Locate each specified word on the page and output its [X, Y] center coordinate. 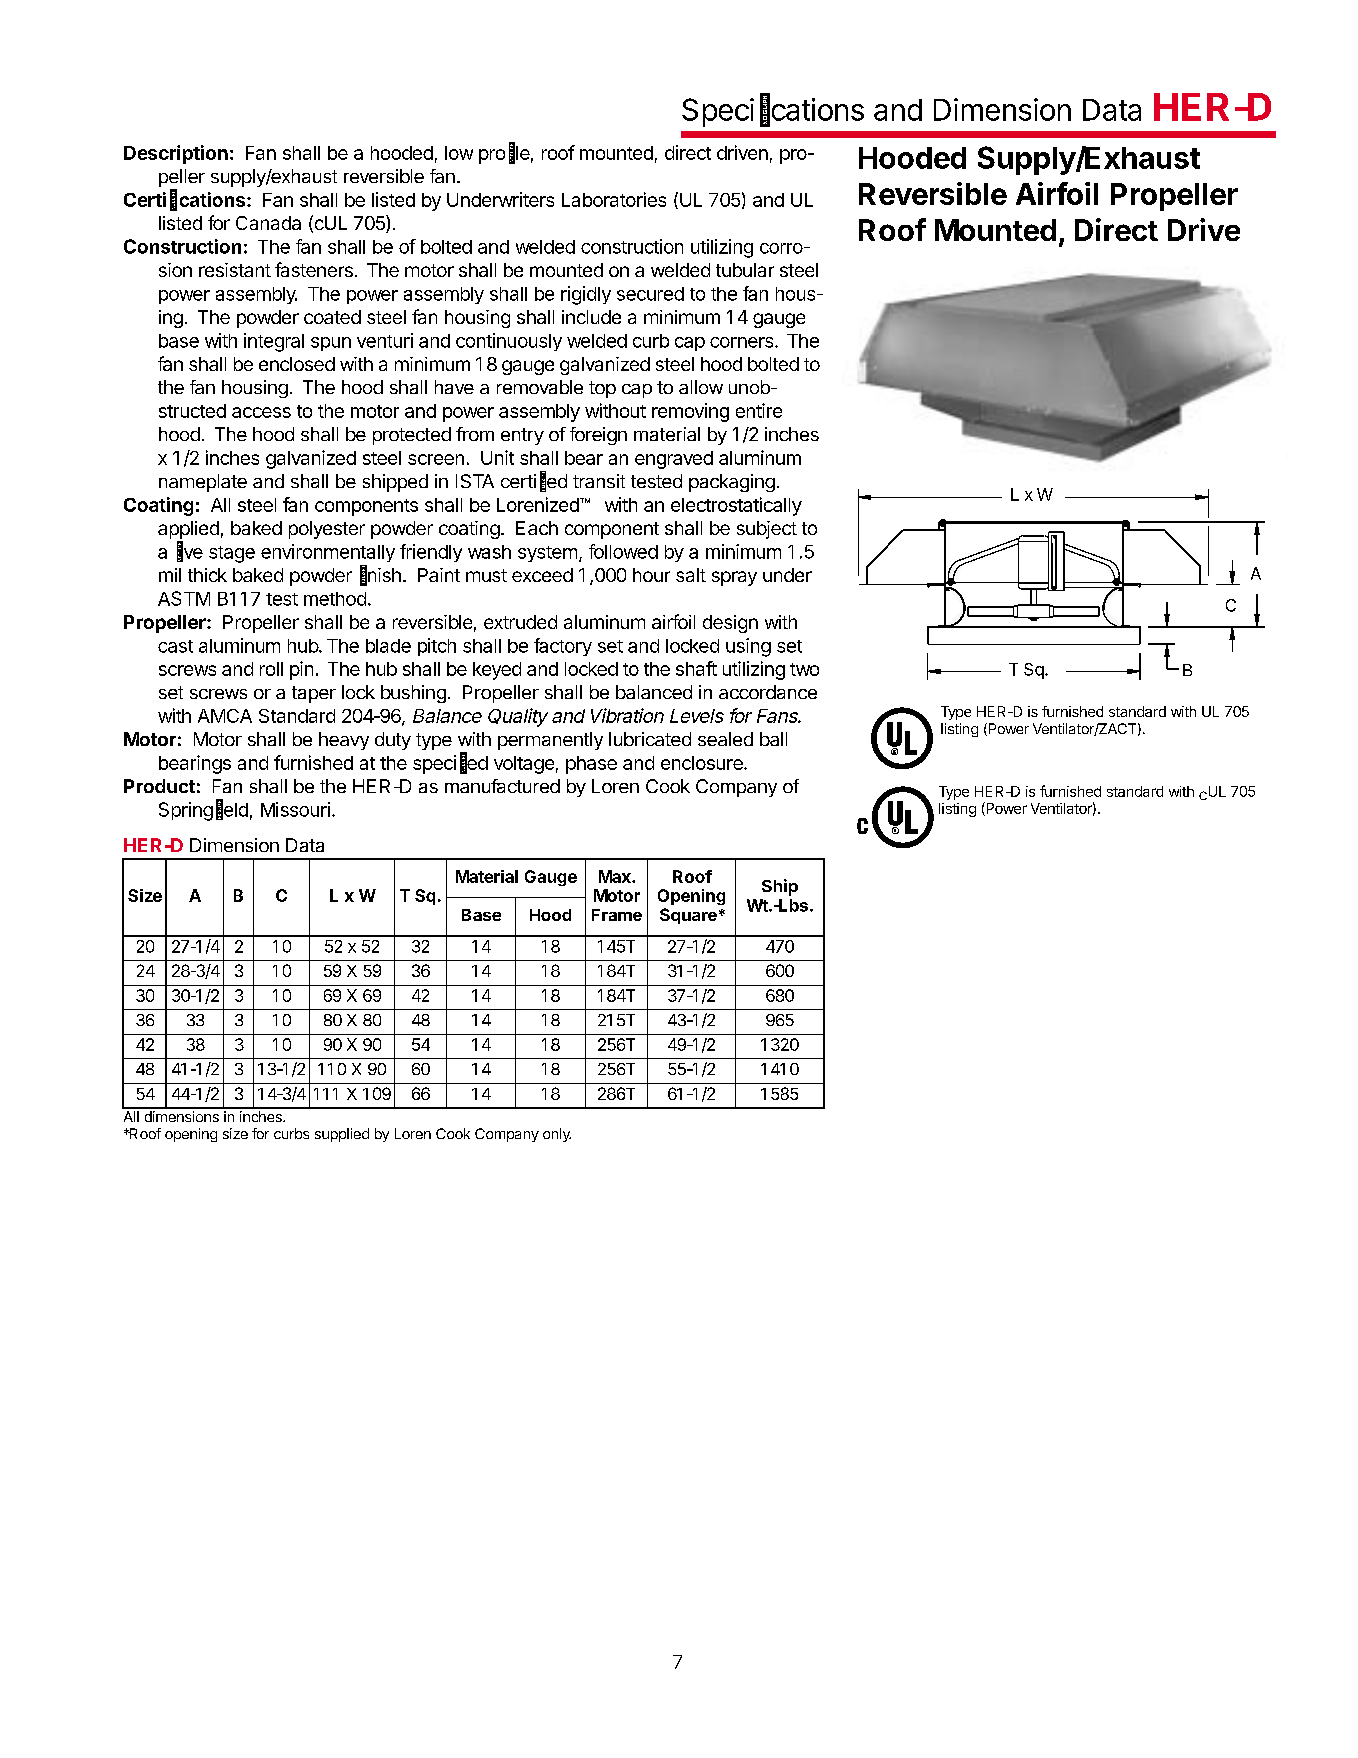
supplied [342, 1135]
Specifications [773, 111]
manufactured [502, 786]
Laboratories [614, 199]
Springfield [203, 810]
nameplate [203, 483]
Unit [497, 457]
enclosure [703, 763]
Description [176, 154]
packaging [732, 483]
